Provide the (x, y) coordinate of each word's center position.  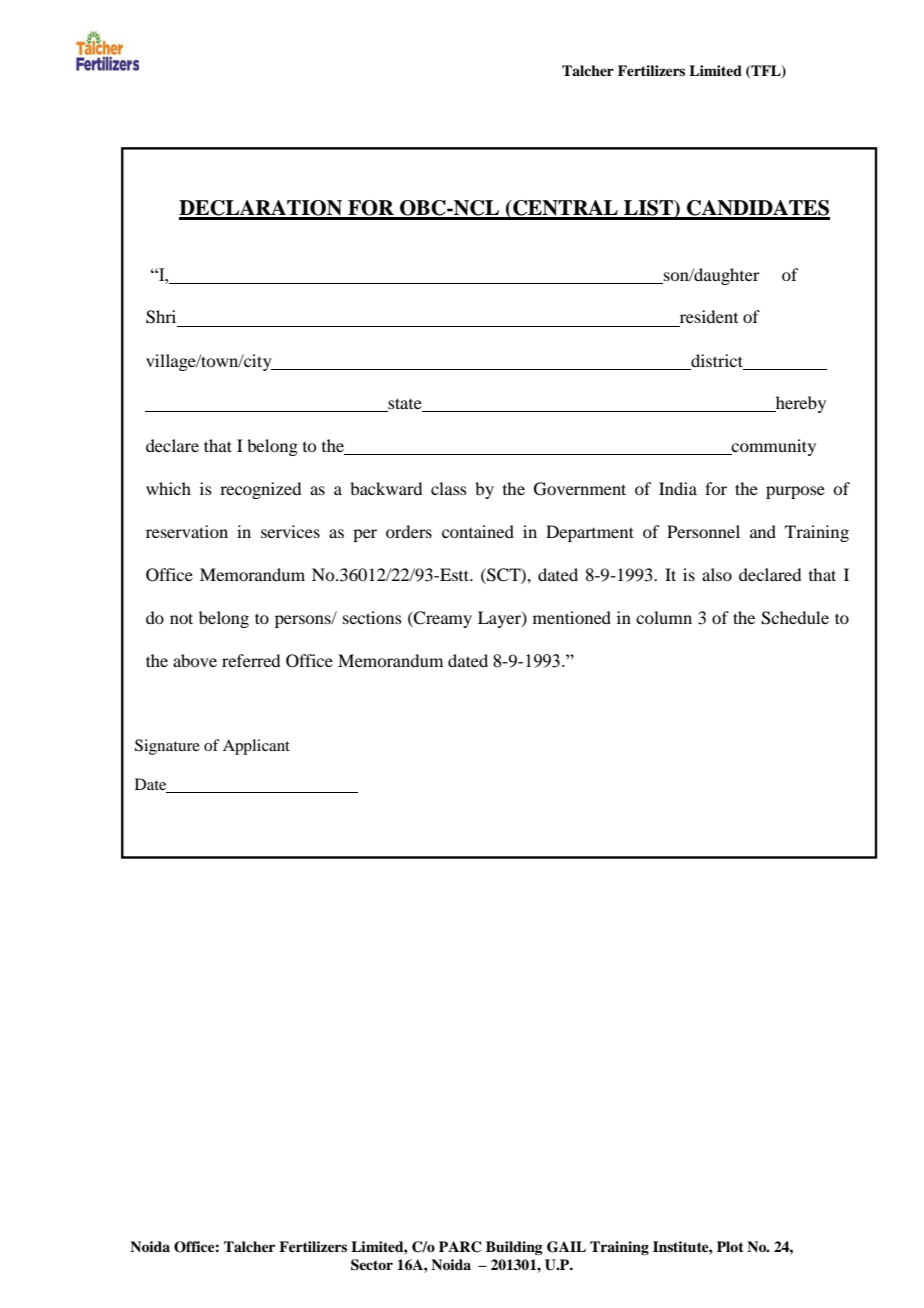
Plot (730, 1246)
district (717, 360)
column (664, 617)
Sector (372, 1265)
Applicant (256, 747)
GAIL (566, 1247)
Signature (167, 747)
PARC (460, 1247)
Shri (161, 317)
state (405, 405)
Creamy (442, 619)
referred (251, 660)
